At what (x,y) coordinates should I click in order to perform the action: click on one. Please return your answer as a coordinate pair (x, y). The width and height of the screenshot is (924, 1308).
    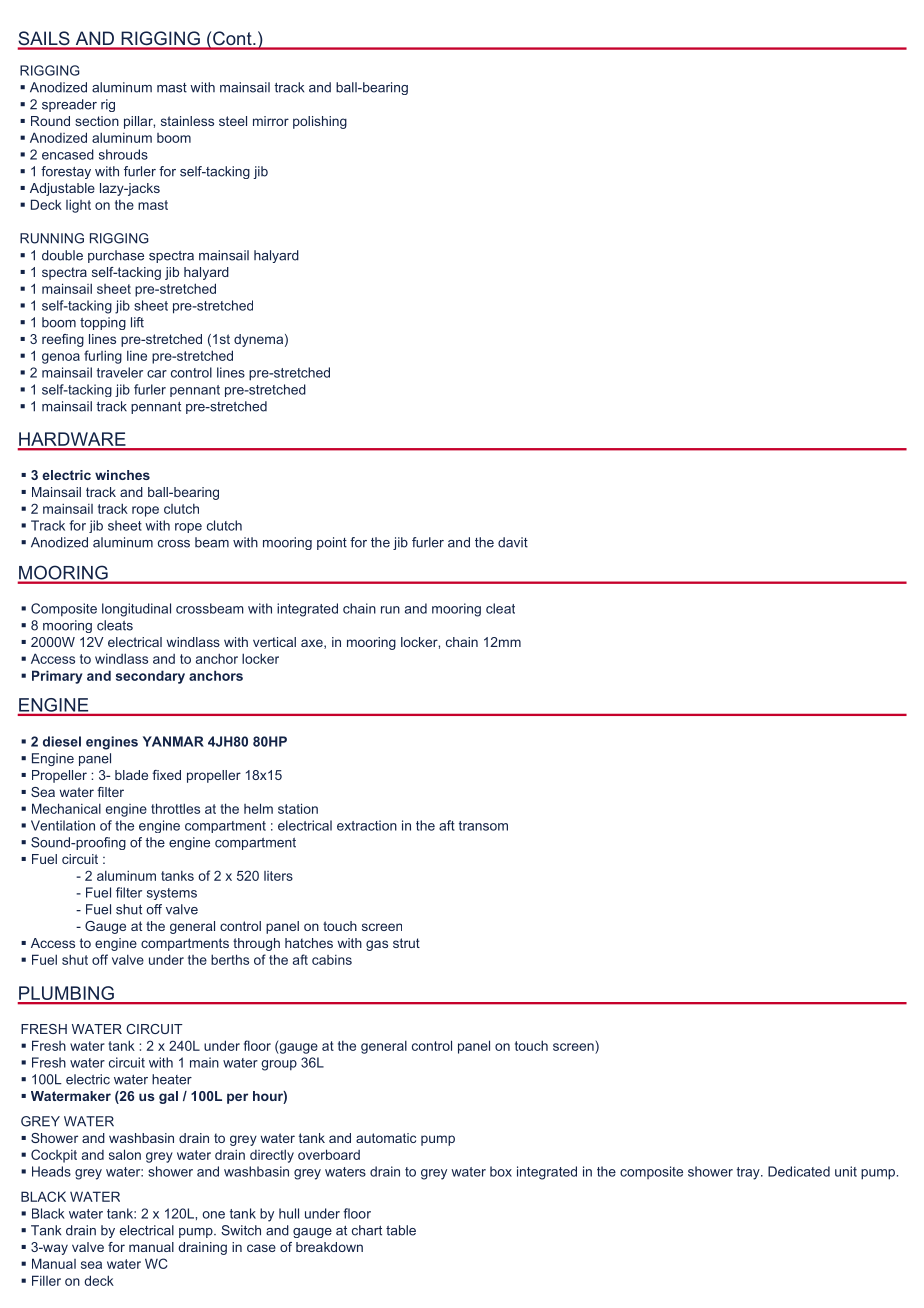
    Looking at the image, I should click on (213, 1215).
